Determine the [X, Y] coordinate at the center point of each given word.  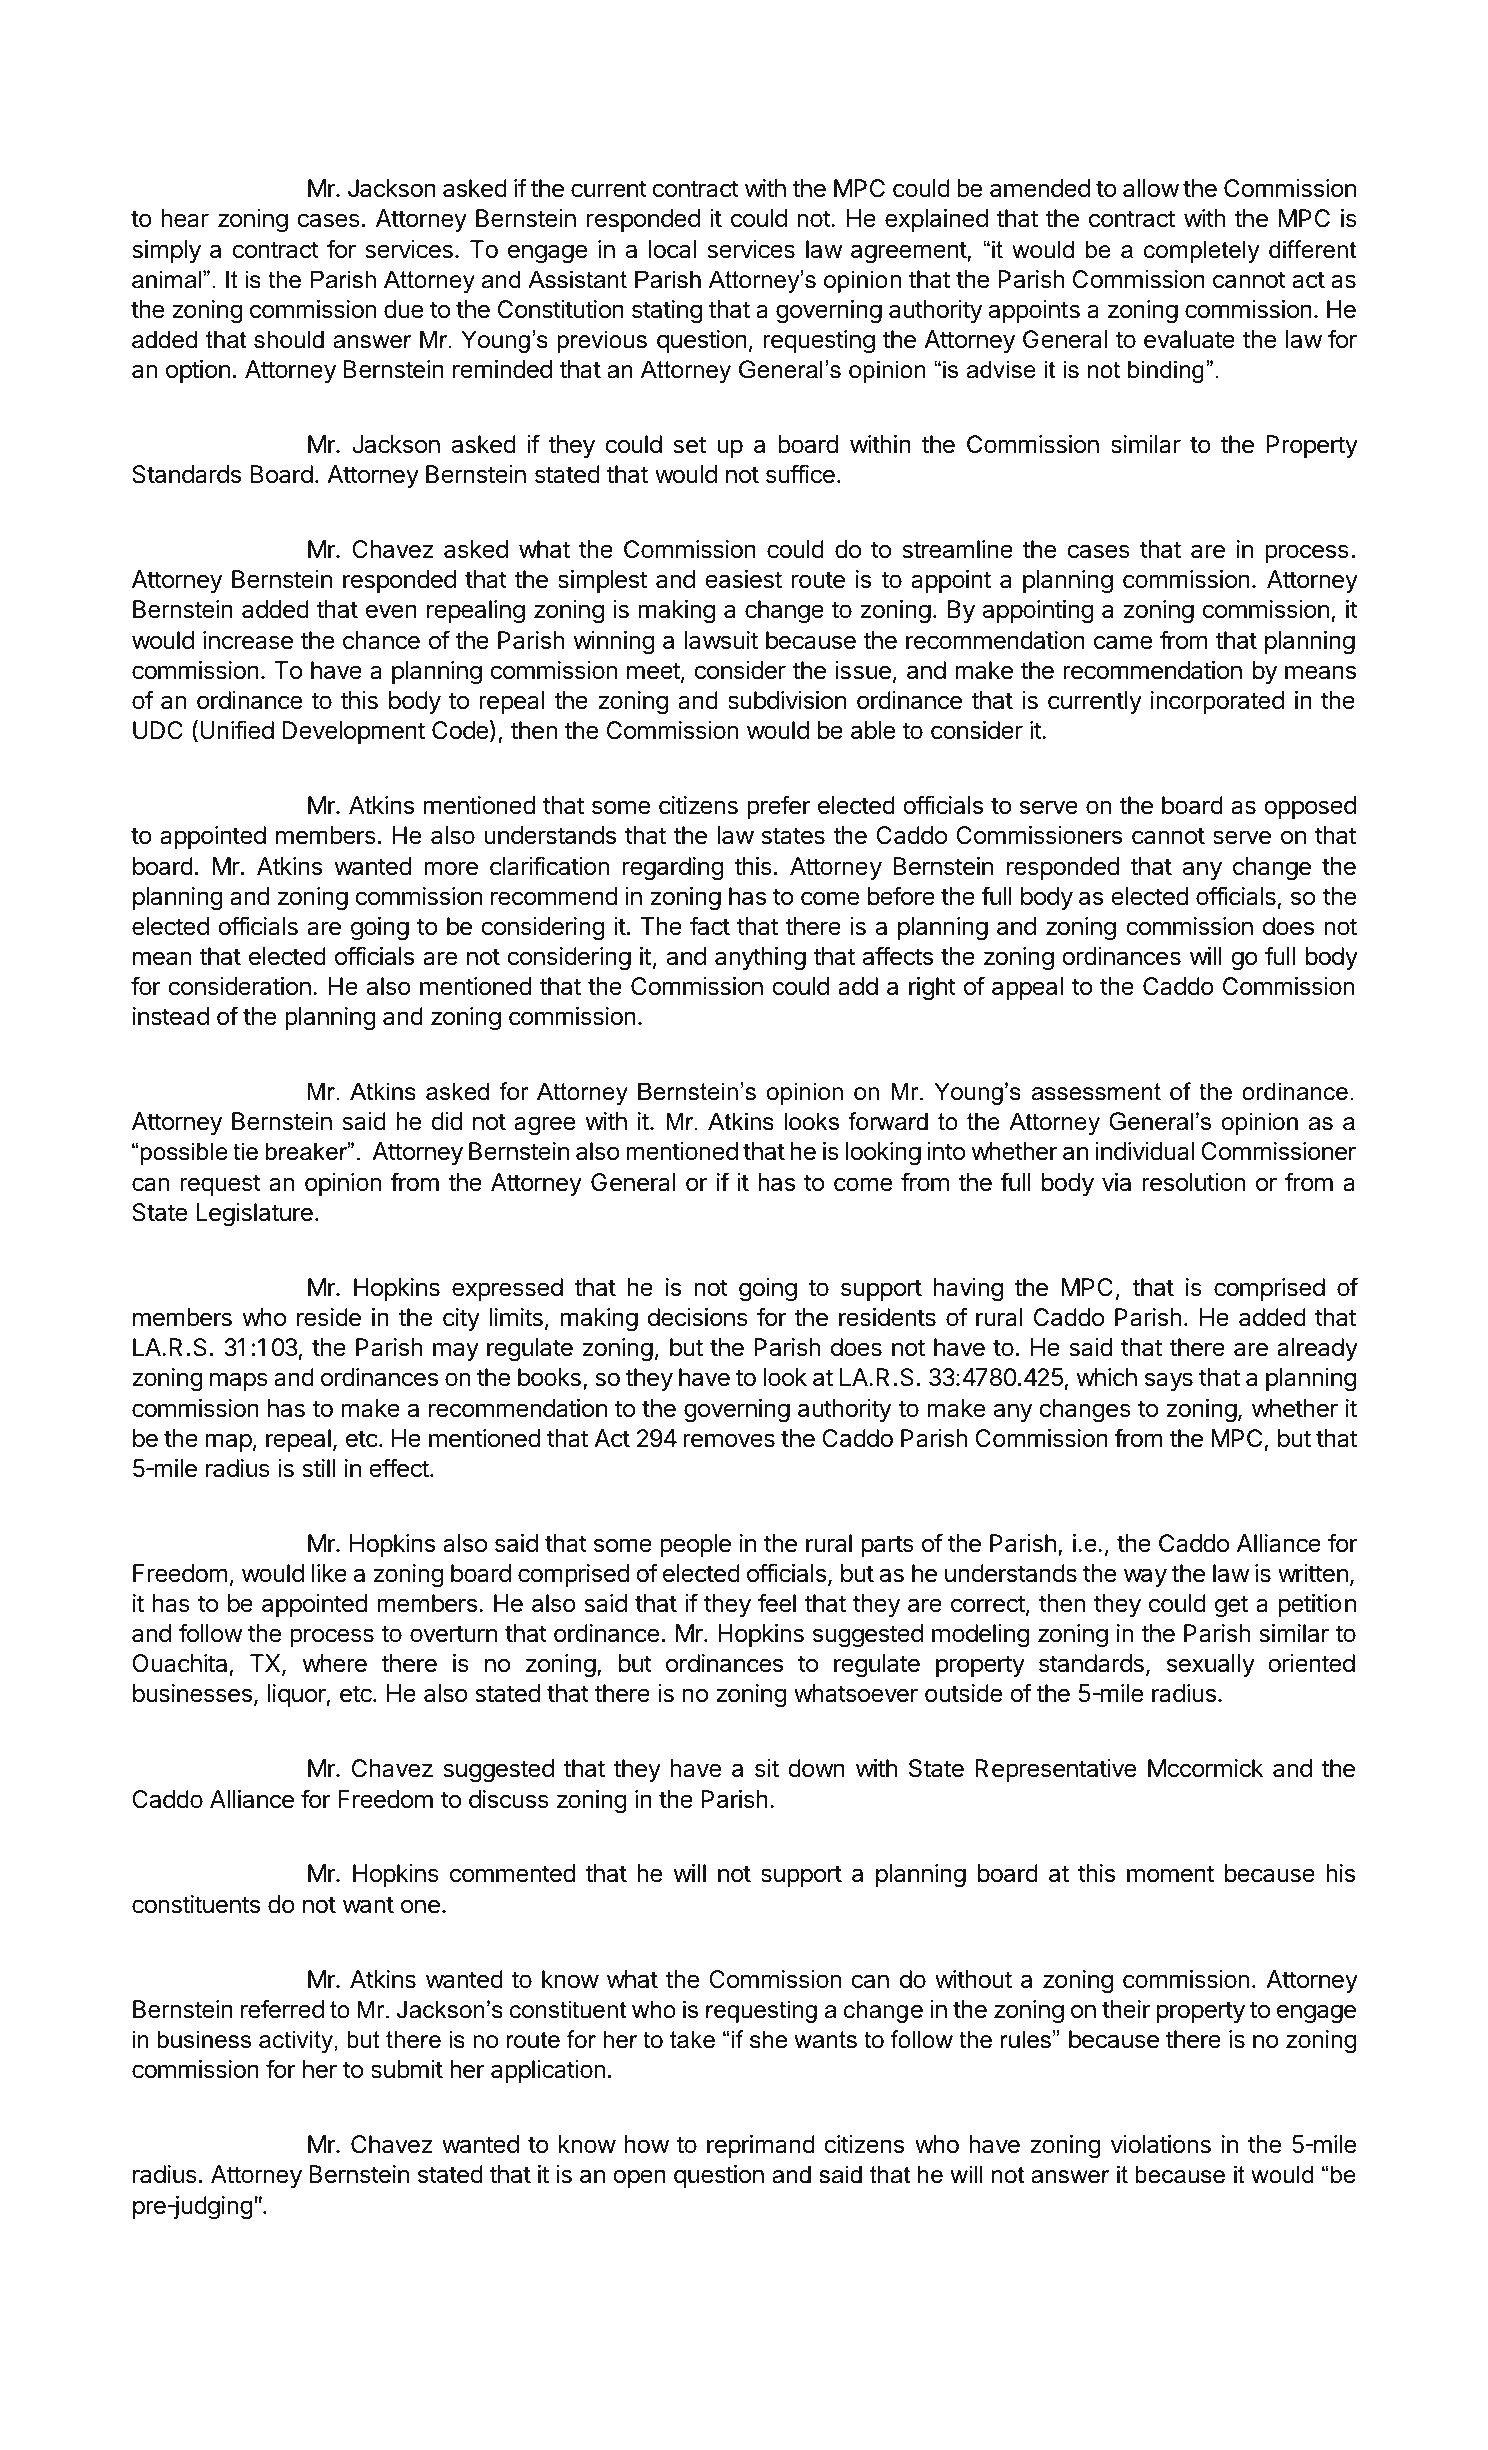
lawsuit [721, 640]
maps [239, 1381]
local [672, 249]
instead [171, 1016]
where [334, 1663]
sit [767, 1768]
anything [760, 959]
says [1169, 1381]
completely [1201, 251]
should [289, 339]
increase [248, 640]
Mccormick [1205, 1768]
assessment [1096, 1092]
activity [297, 2041]
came [1123, 642]
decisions [698, 1317]
